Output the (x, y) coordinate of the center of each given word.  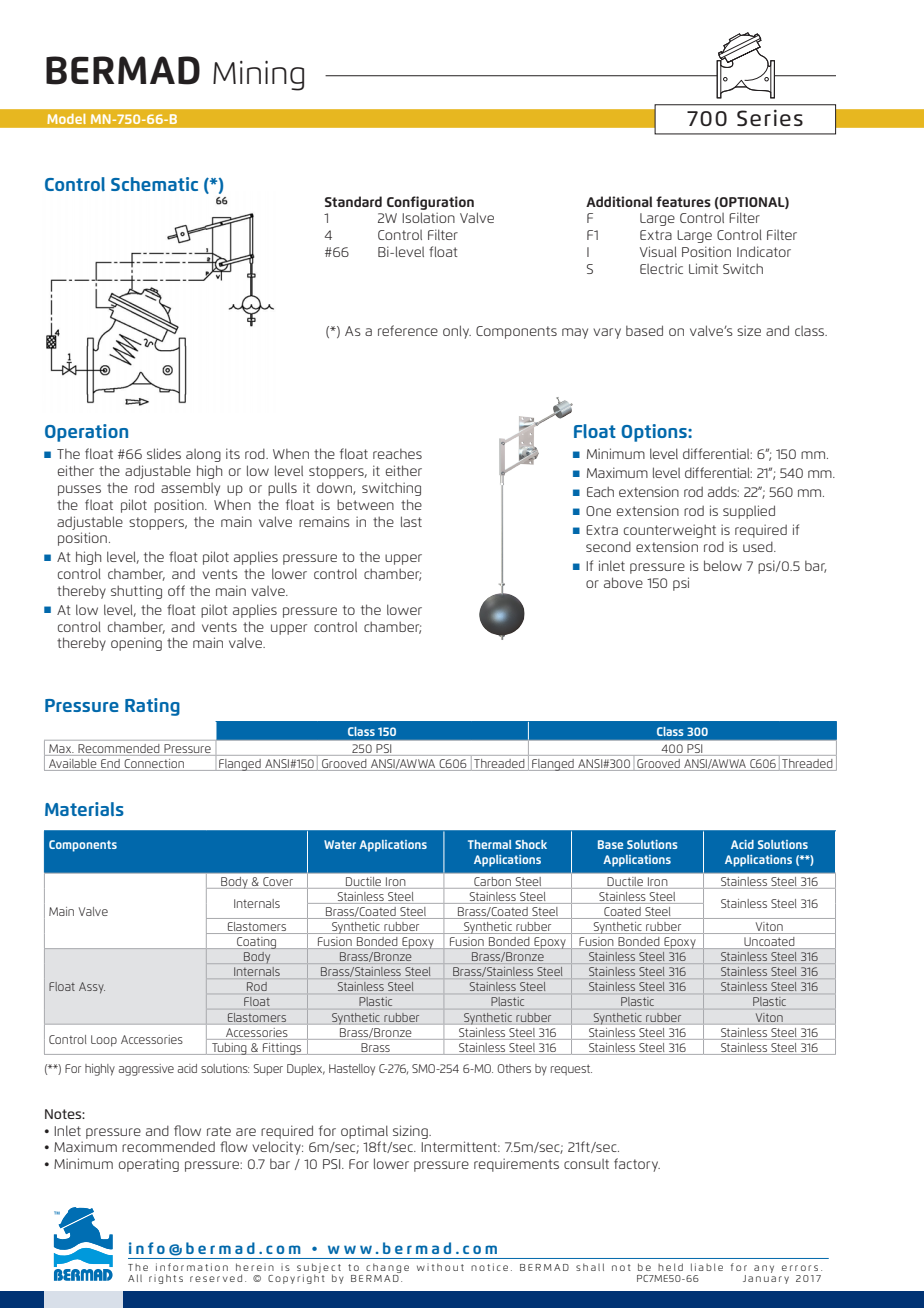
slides (164, 453)
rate (219, 1131)
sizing (411, 1132)
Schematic (154, 184)
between (365, 505)
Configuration (430, 203)
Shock (531, 844)
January (766, 1278)
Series (770, 117)
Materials (84, 809)
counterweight (670, 531)
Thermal (489, 844)
